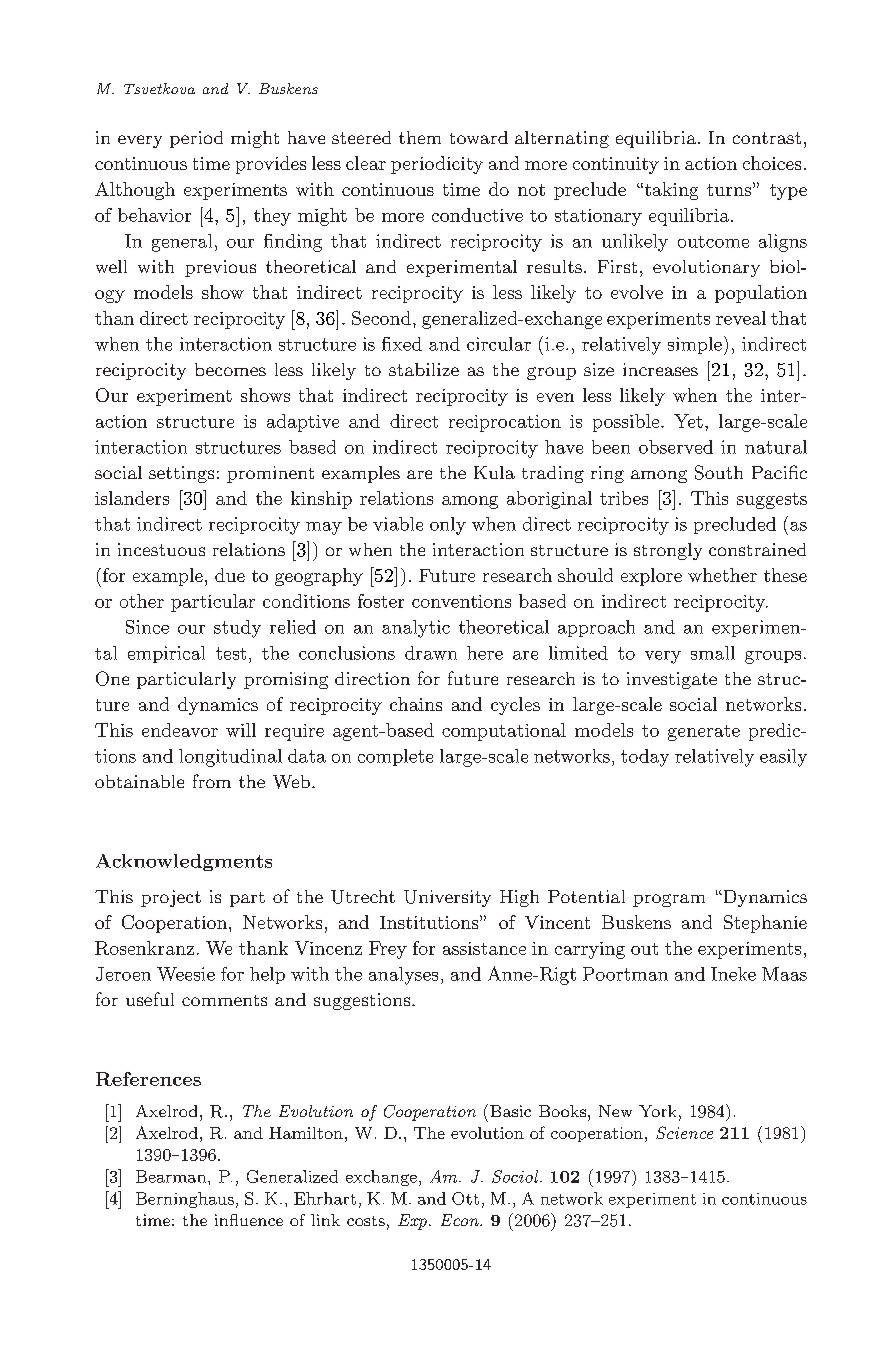  What do you see at coordinates (505, 423) in the document?
I see `reciprocation` at bounding box center [505, 423].
